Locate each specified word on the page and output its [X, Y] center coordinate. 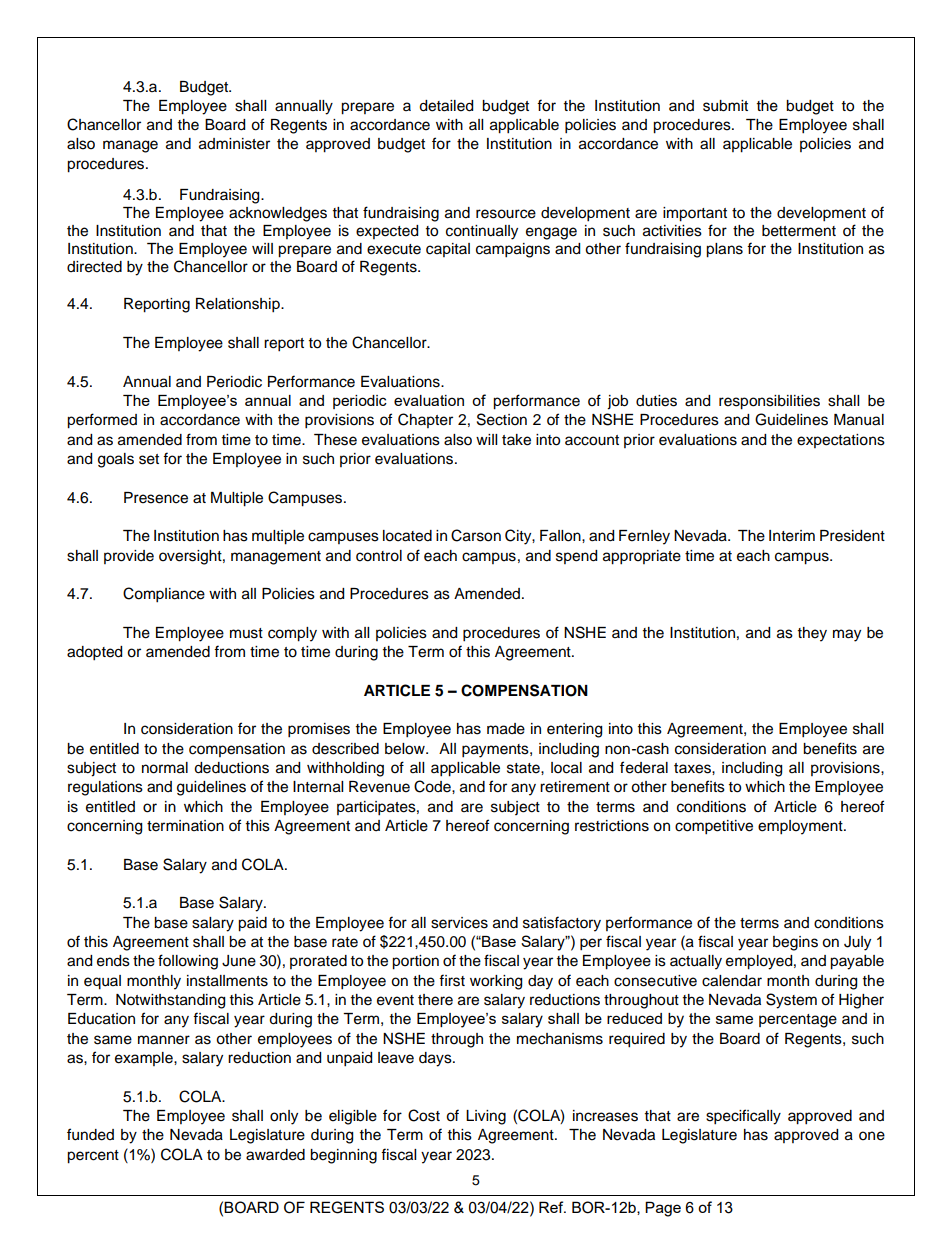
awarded [275, 1155]
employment [801, 827]
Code [433, 786]
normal [165, 768]
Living [486, 1117]
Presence [156, 498]
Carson [476, 535]
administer [234, 144]
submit [725, 106]
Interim [792, 536]
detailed [446, 106]
